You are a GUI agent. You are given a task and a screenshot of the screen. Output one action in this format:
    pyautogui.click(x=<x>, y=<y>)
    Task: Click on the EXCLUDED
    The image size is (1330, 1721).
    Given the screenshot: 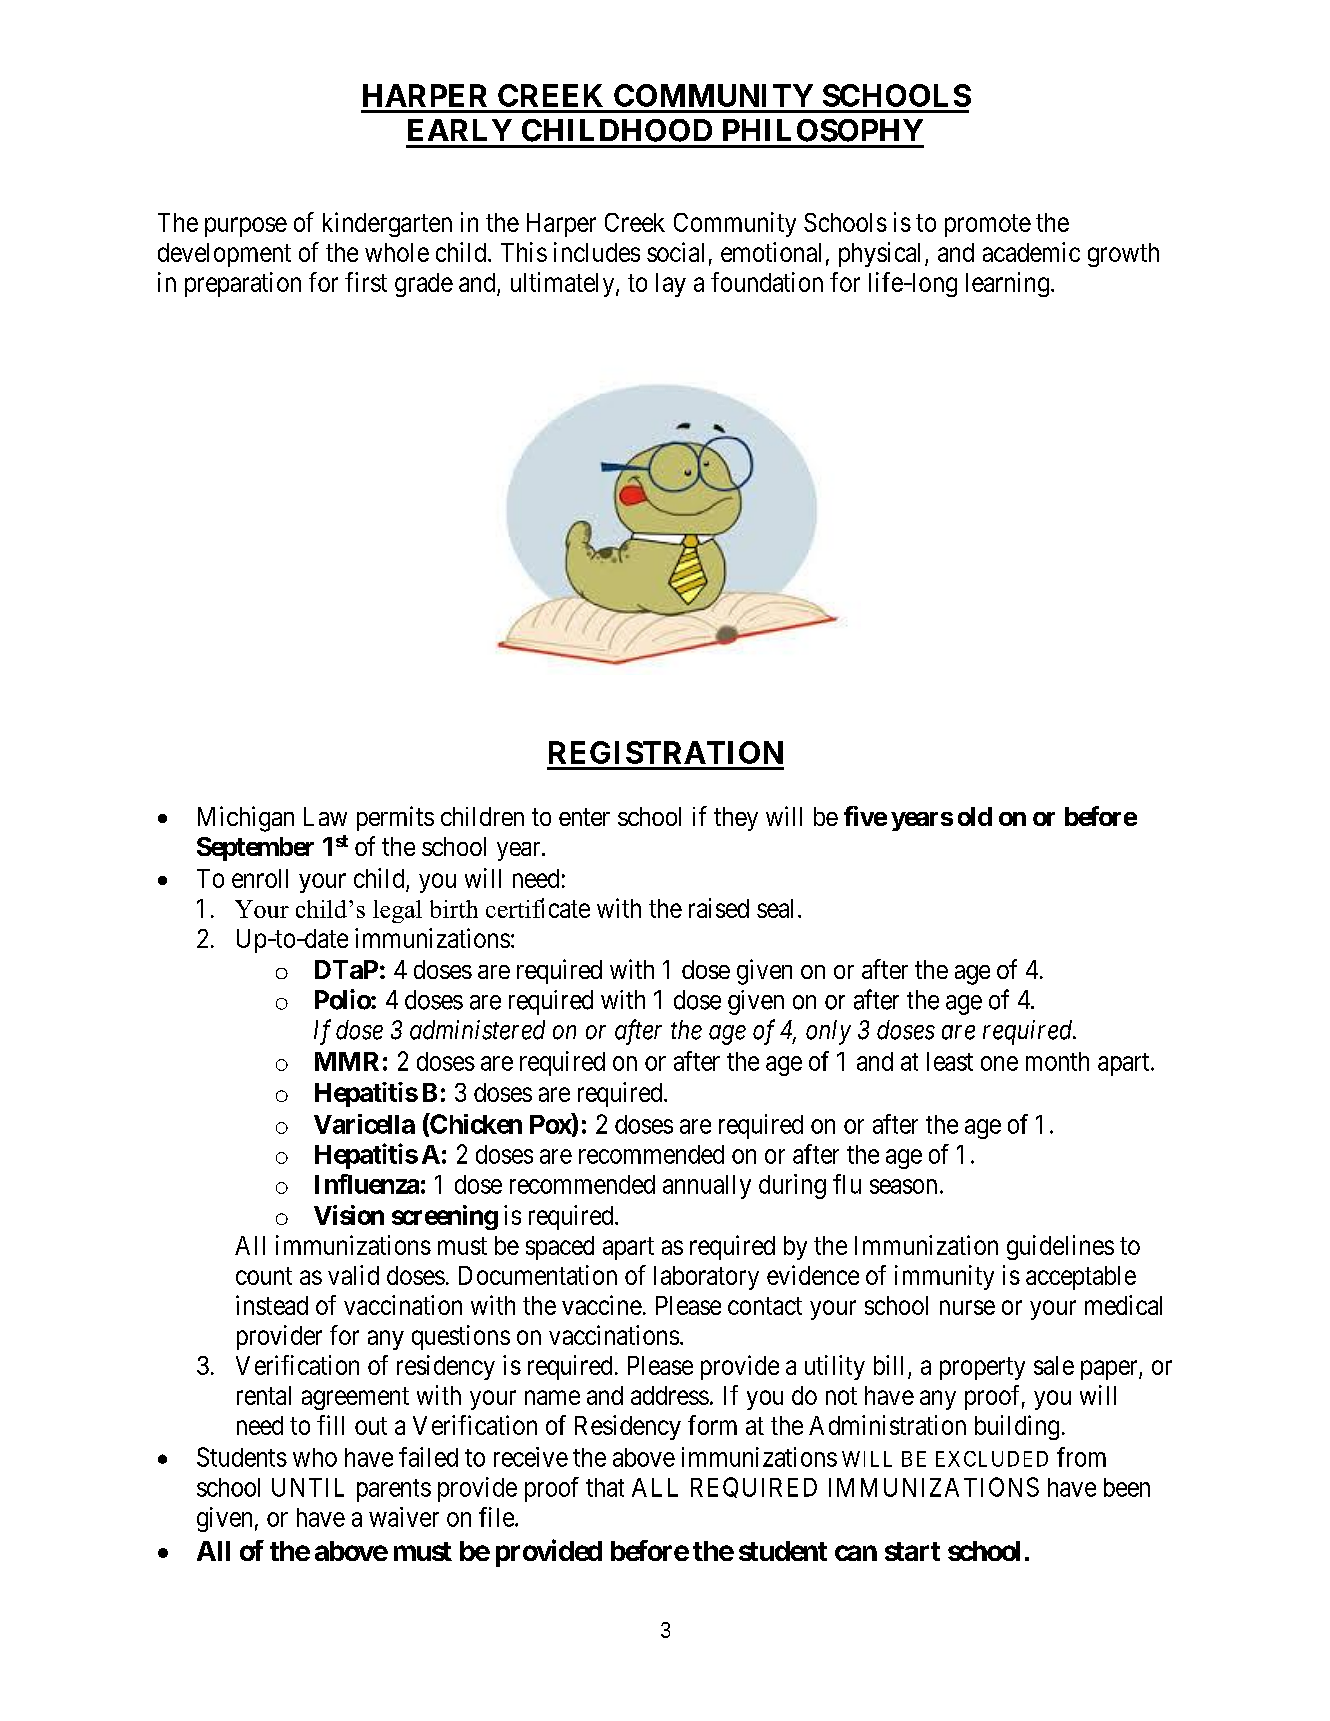 What is the action you would take?
    pyautogui.click(x=992, y=1459)
